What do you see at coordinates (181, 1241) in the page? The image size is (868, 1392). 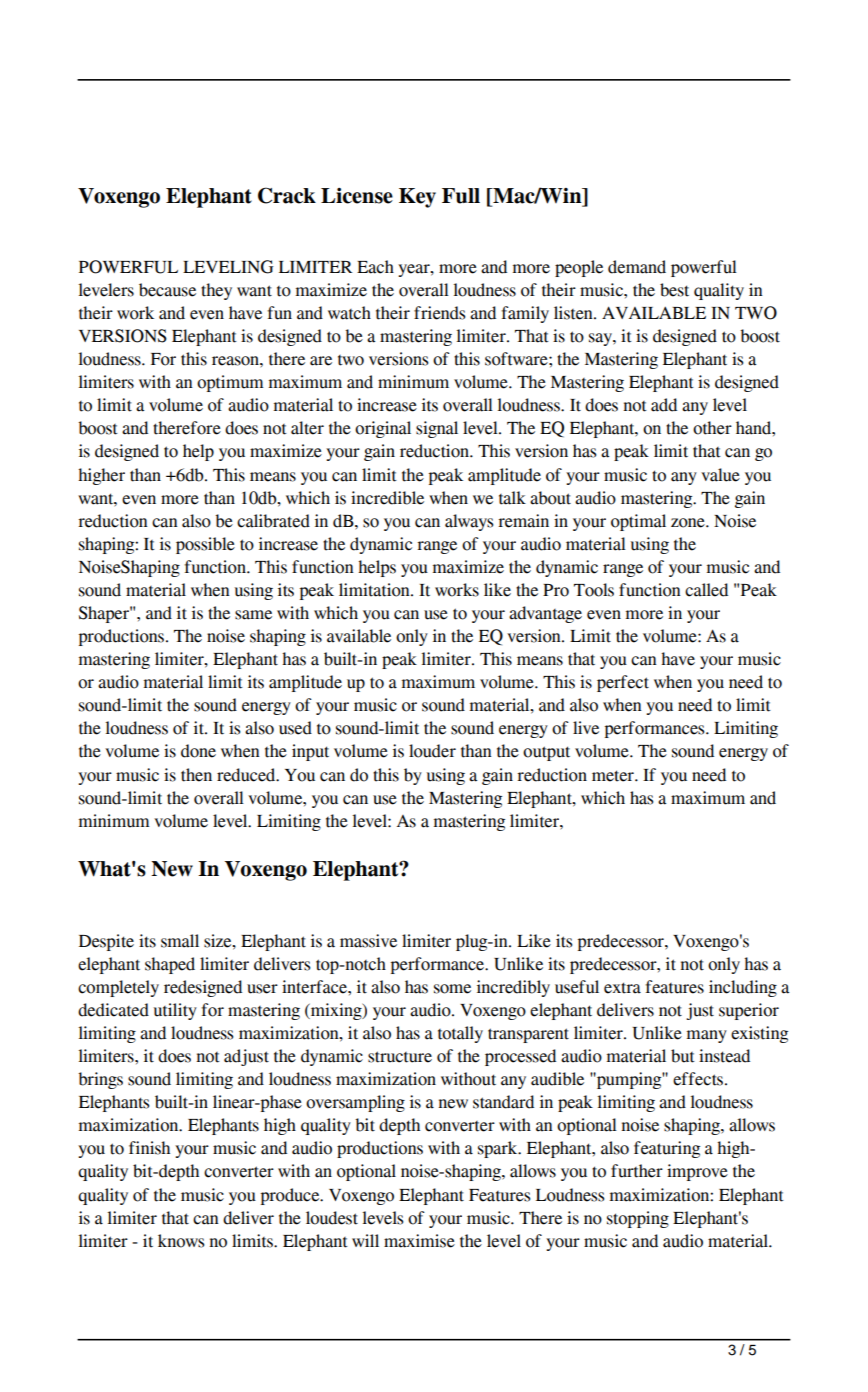 I see `knows` at bounding box center [181, 1241].
